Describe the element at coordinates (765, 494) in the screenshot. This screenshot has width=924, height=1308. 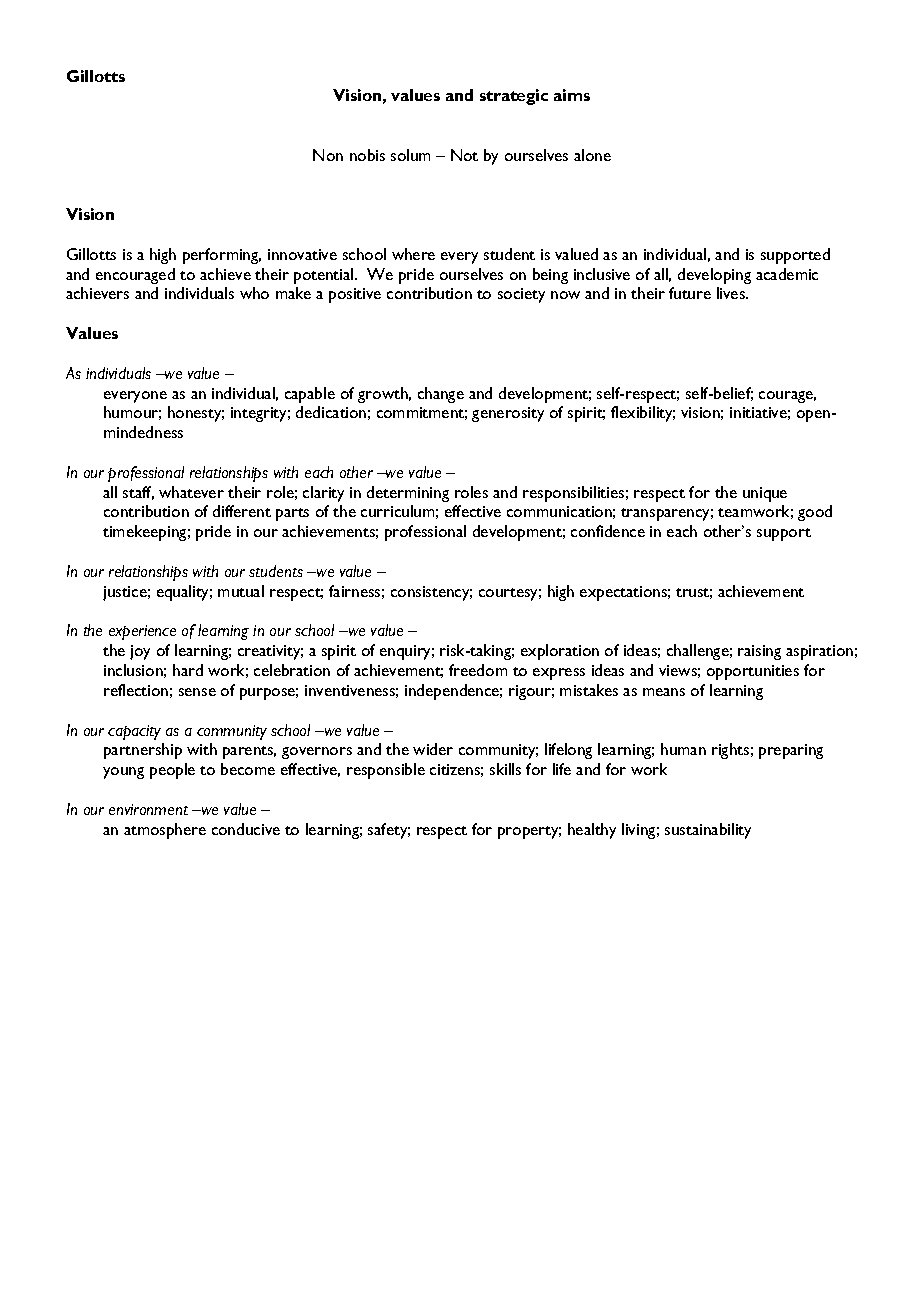
I see `unique` at that location.
